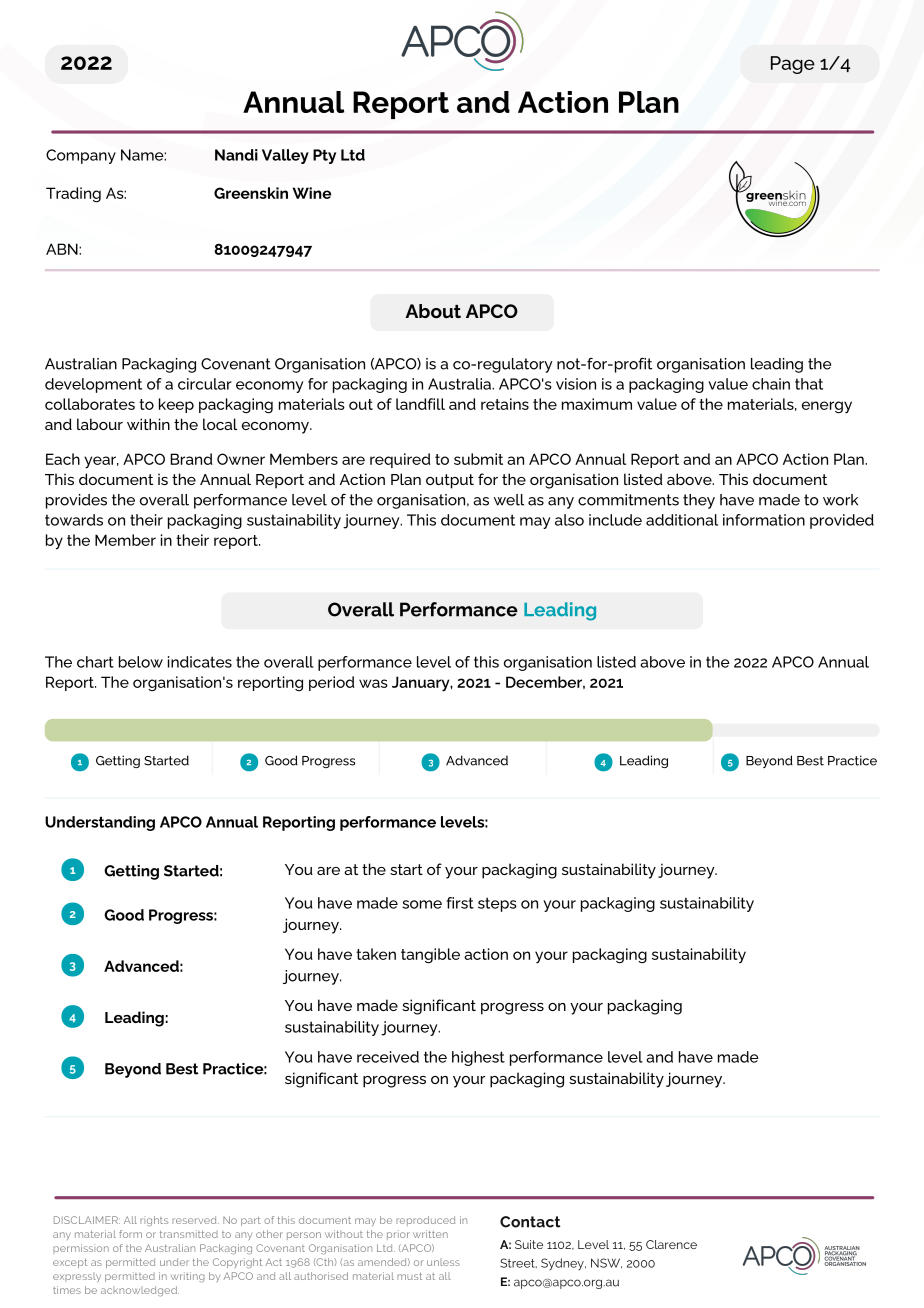 This screenshot has width=924, height=1308. Describe the element at coordinates (189, 1234) in the screenshot. I see `transmitted` at that location.
